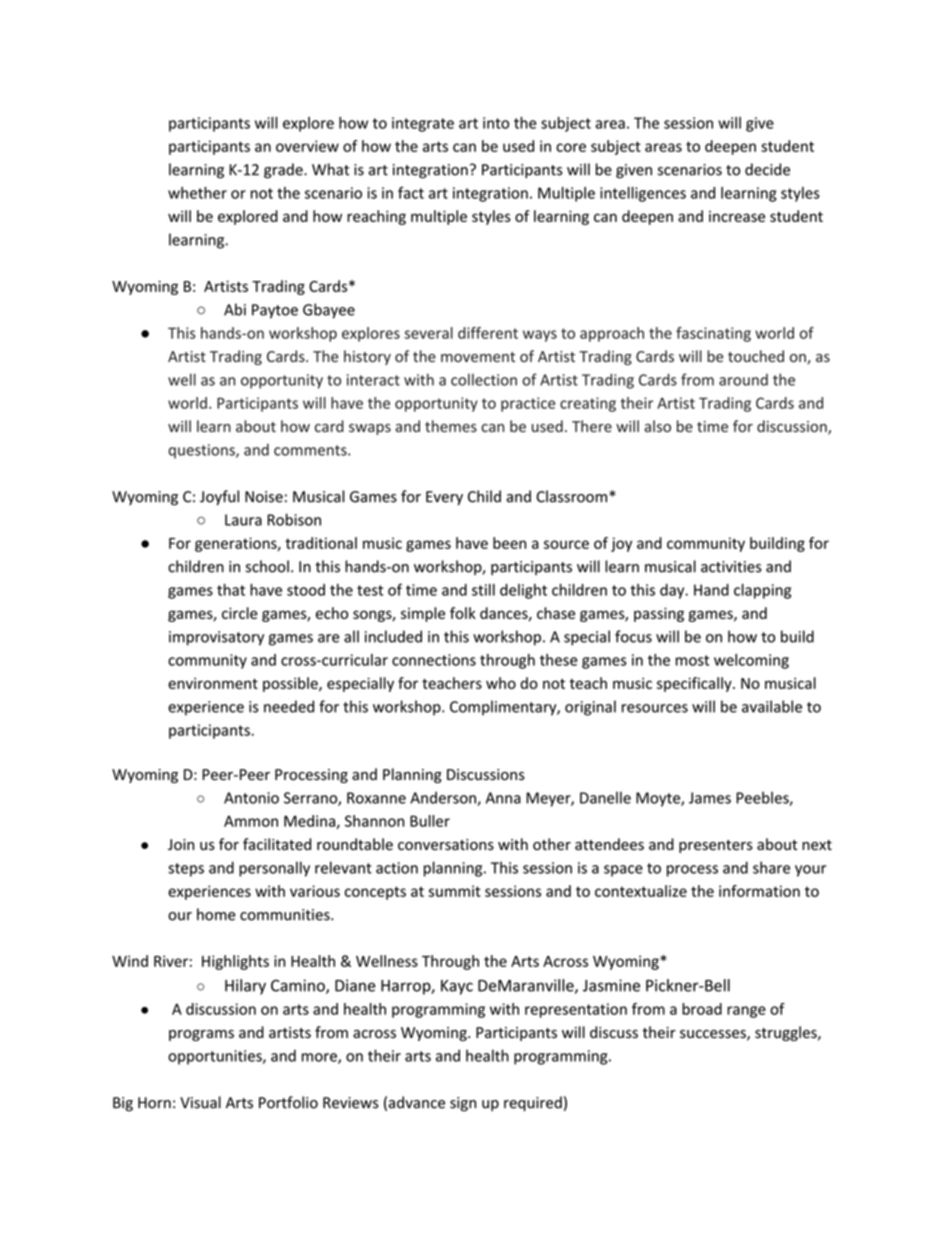 The image size is (952, 1233). Describe the element at coordinates (503, 798) in the image. I see `Anna` at that location.
